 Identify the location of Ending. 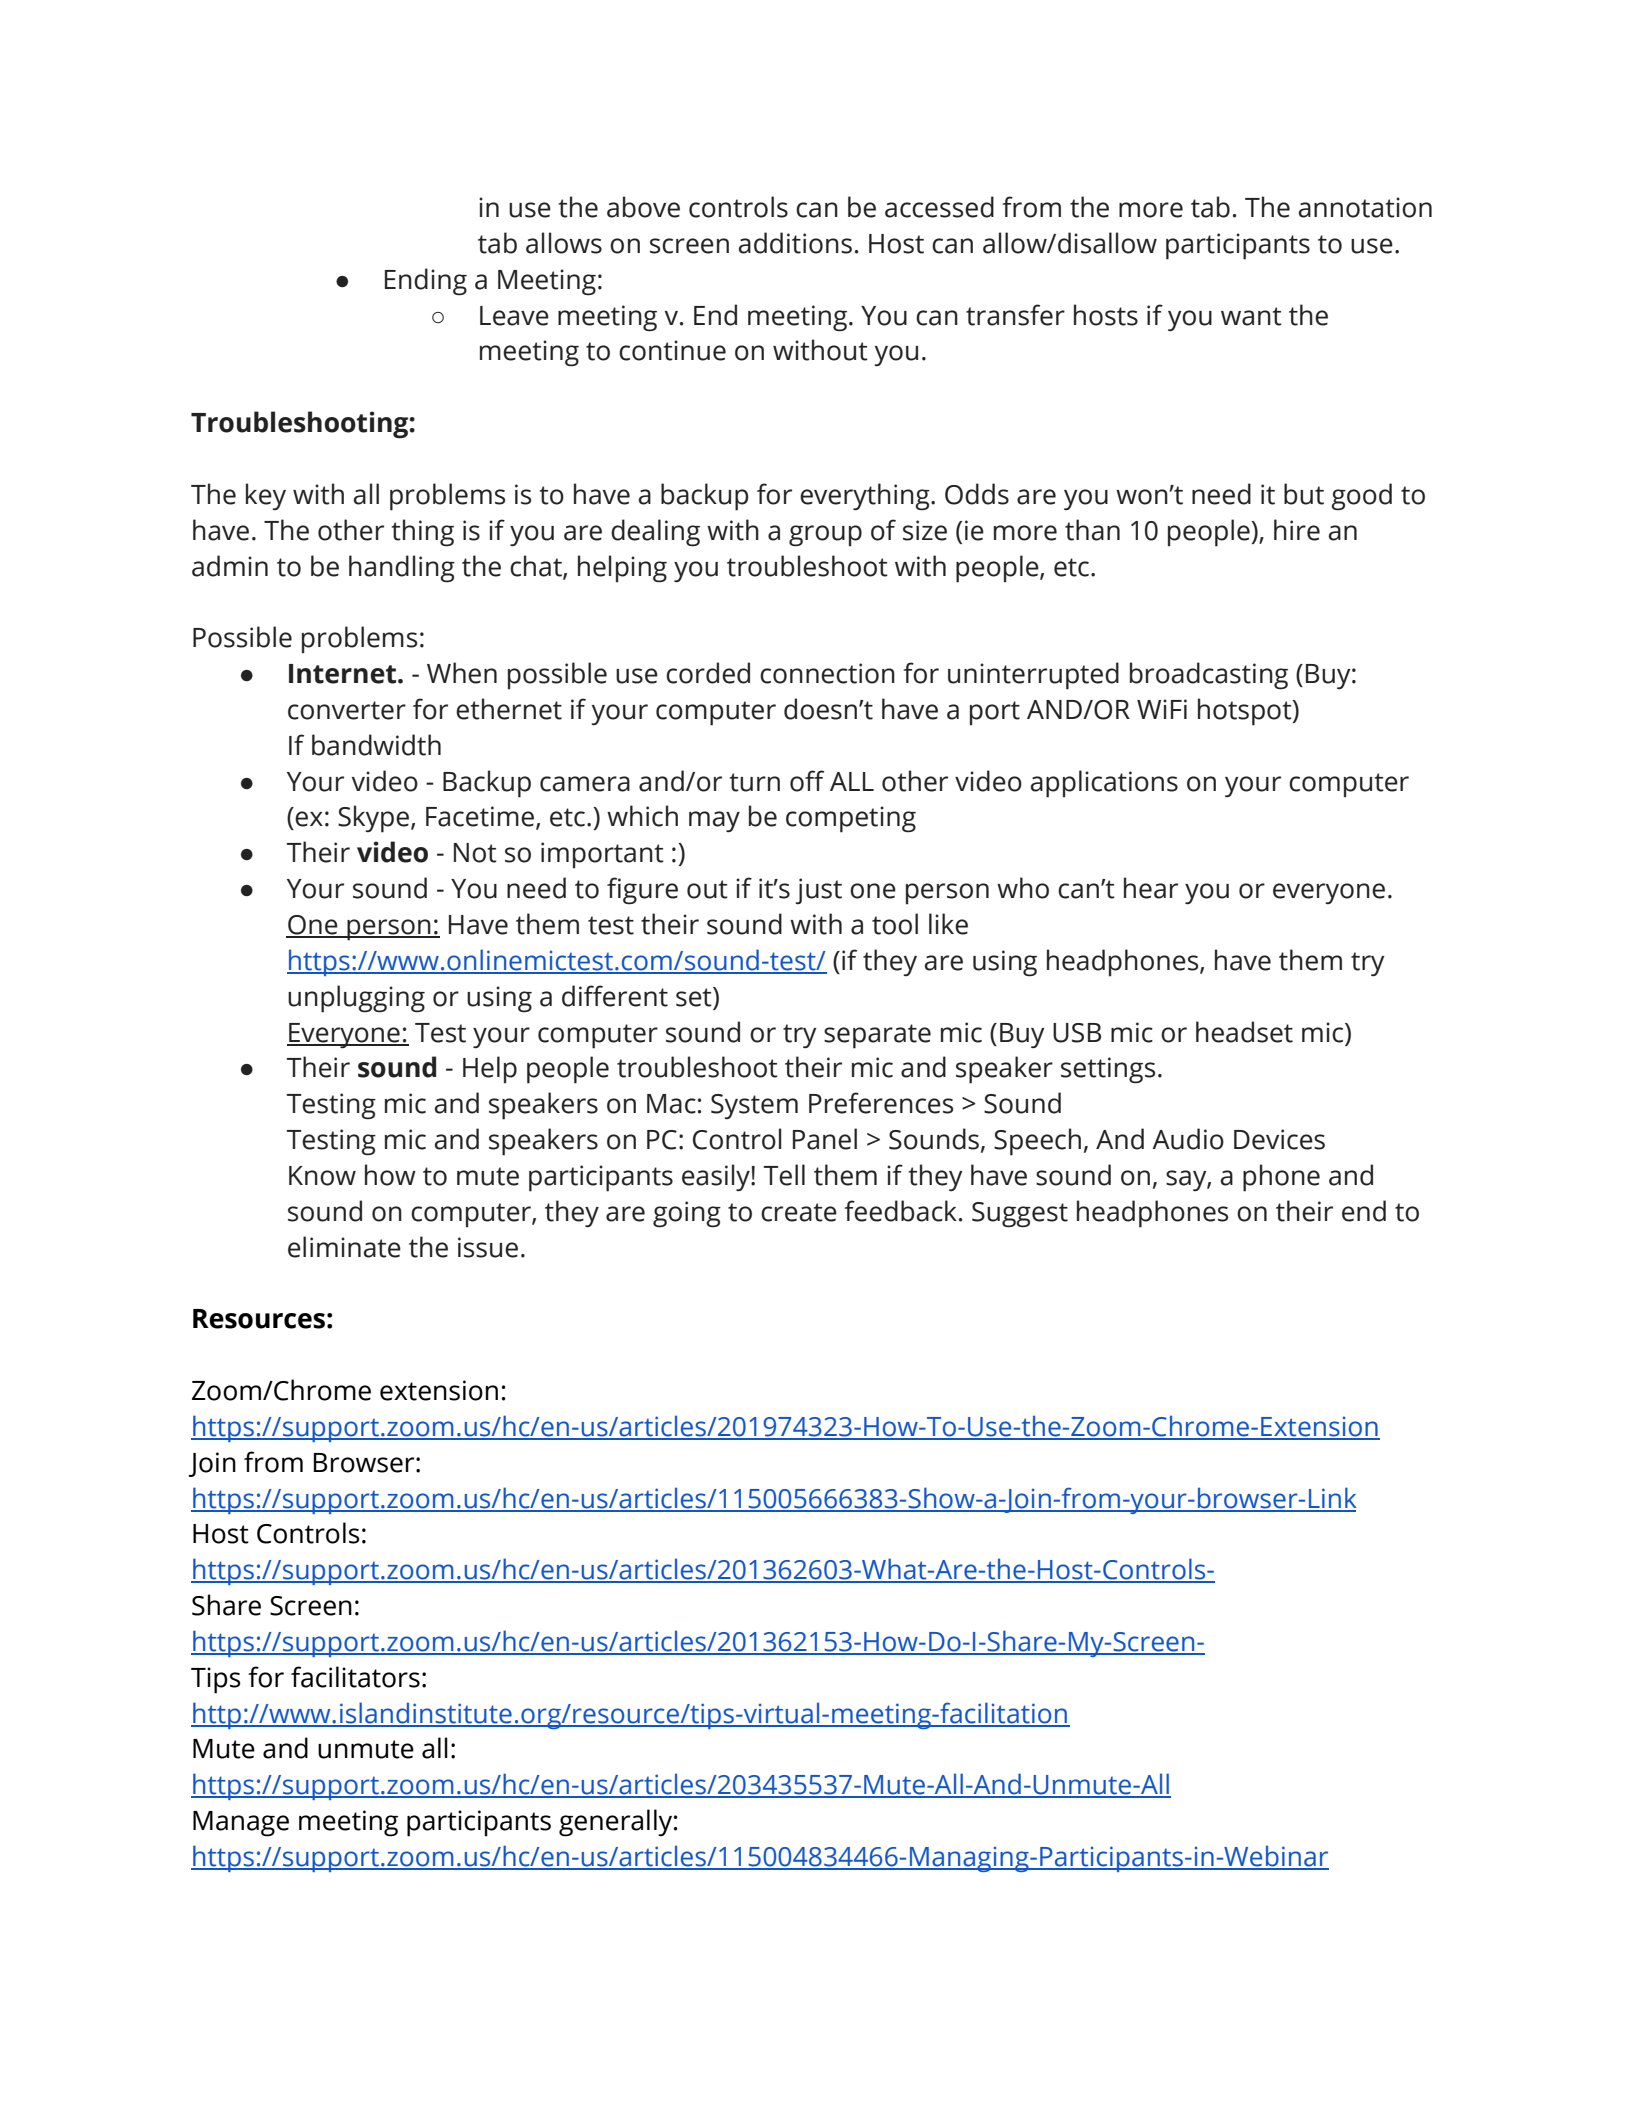
(426, 282).
